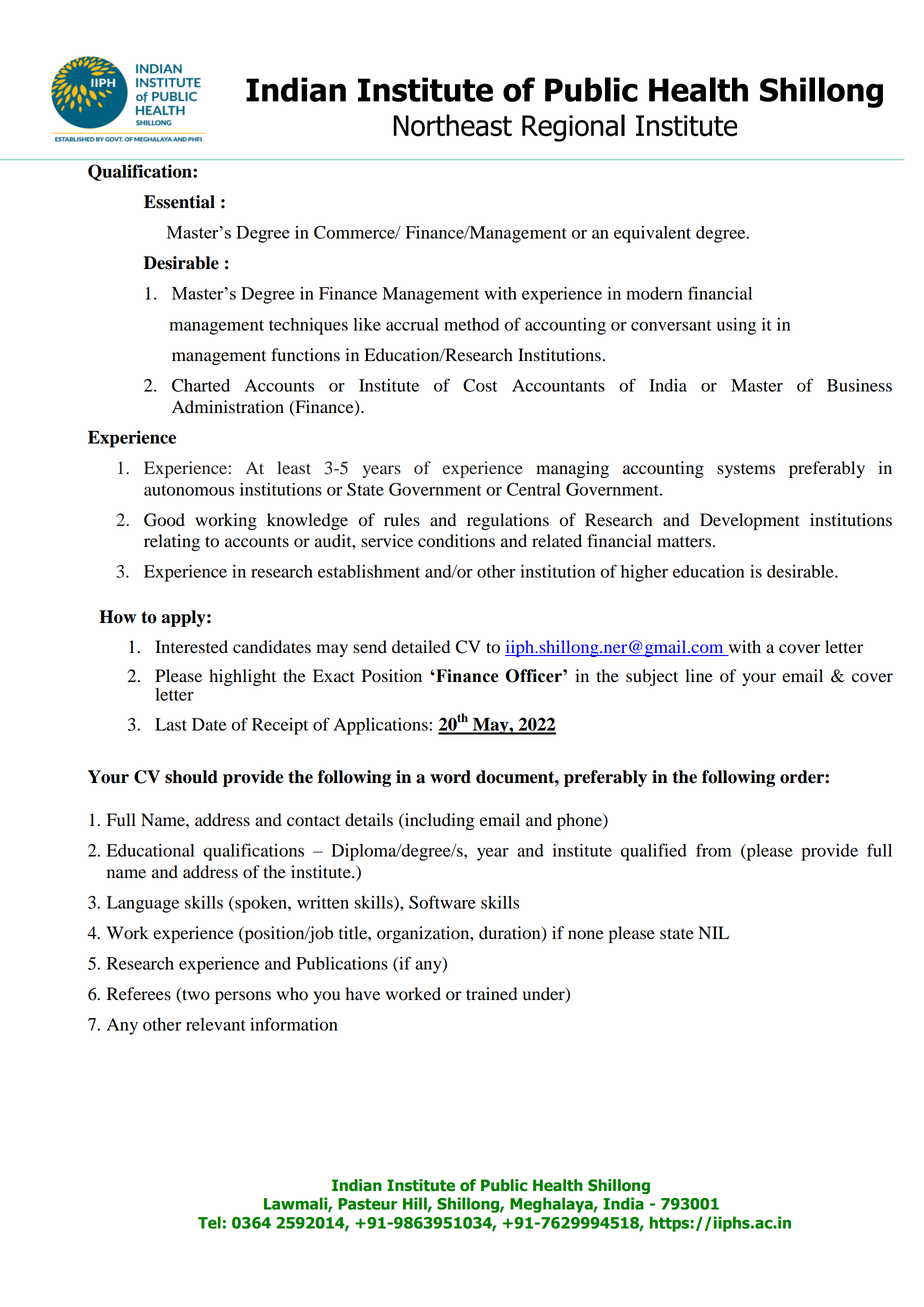 The width and height of the screenshot is (924, 1307). What do you see at coordinates (508, 521) in the screenshot?
I see `regulations` at bounding box center [508, 521].
